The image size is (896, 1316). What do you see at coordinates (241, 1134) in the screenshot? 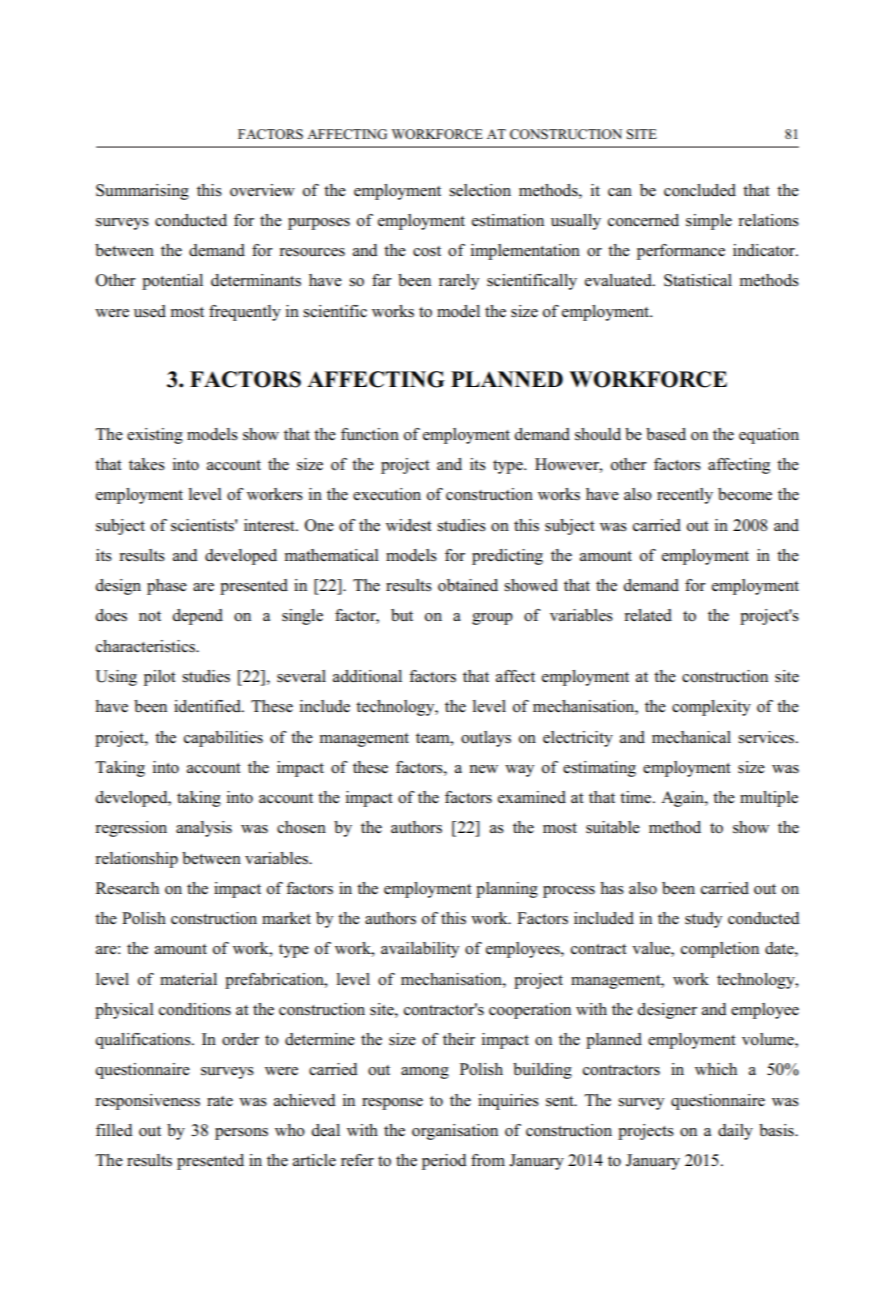
I see `persons` at bounding box center [241, 1134].
